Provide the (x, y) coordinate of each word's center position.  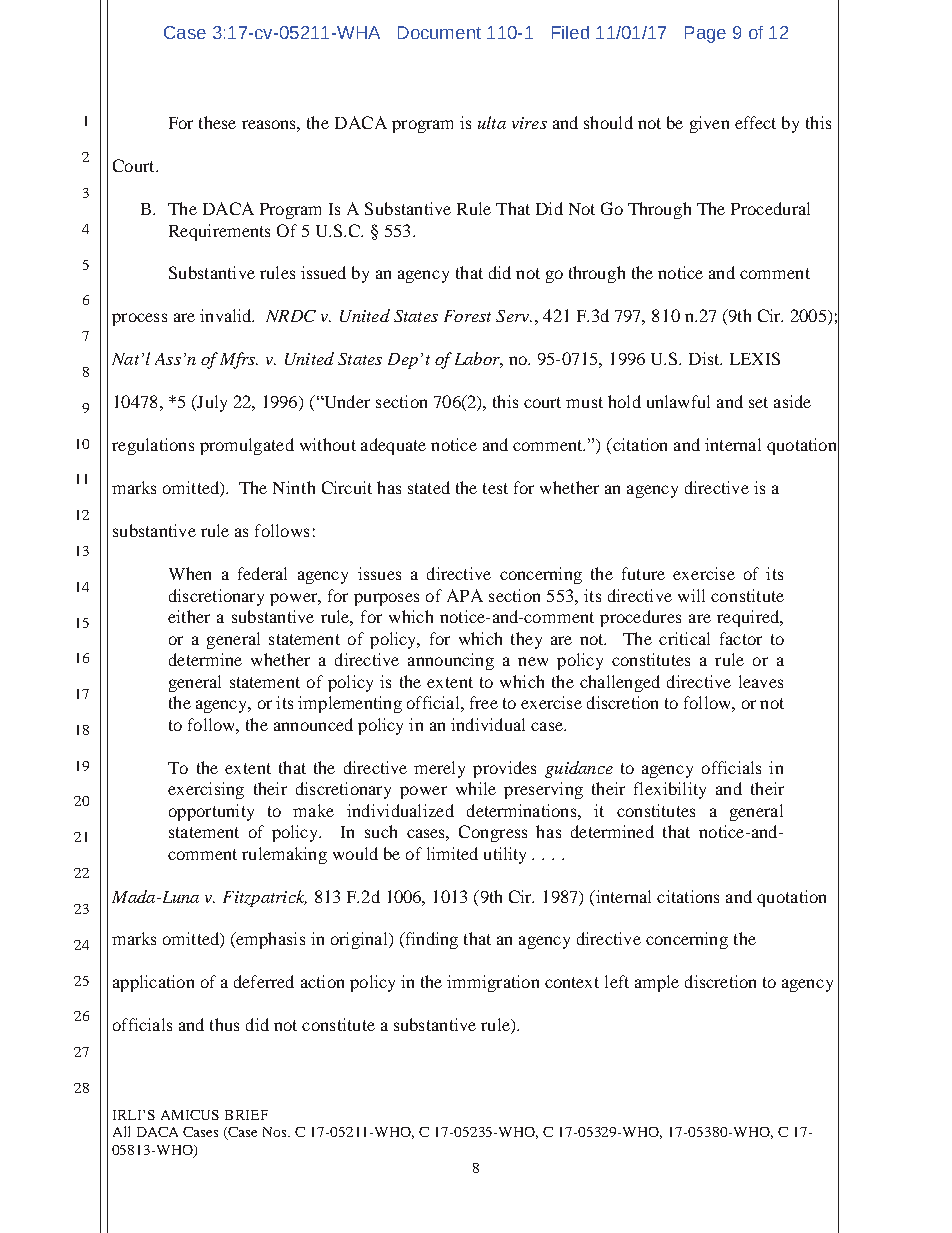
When (190, 573)
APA (465, 595)
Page (705, 34)
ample (657, 983)
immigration (493, 983)
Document (439, 32)
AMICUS (190, 1115)
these (217, 122)
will (691, 595)
